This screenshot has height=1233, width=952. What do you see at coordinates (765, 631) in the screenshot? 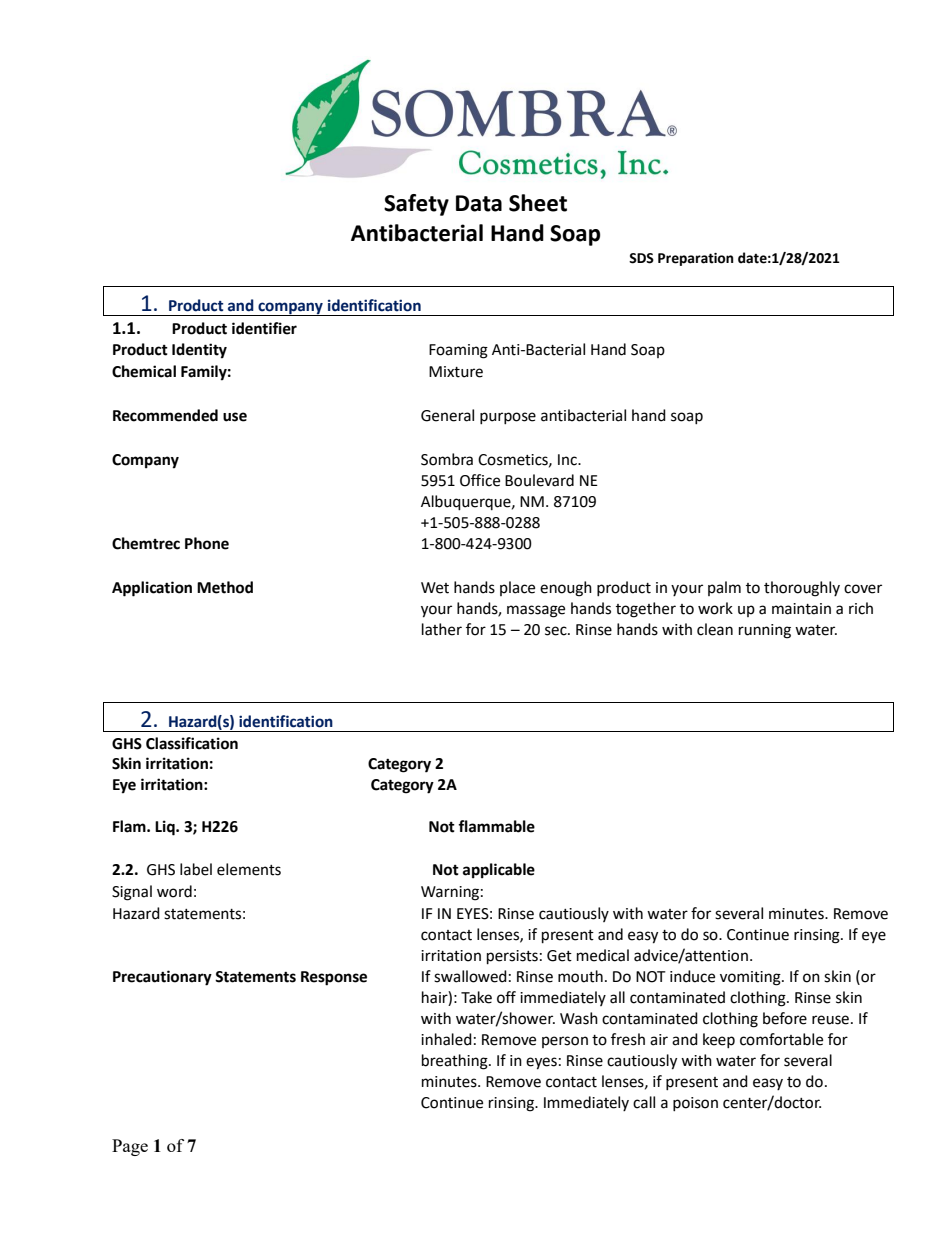
I see `running` at bounding box center [765, 631].
